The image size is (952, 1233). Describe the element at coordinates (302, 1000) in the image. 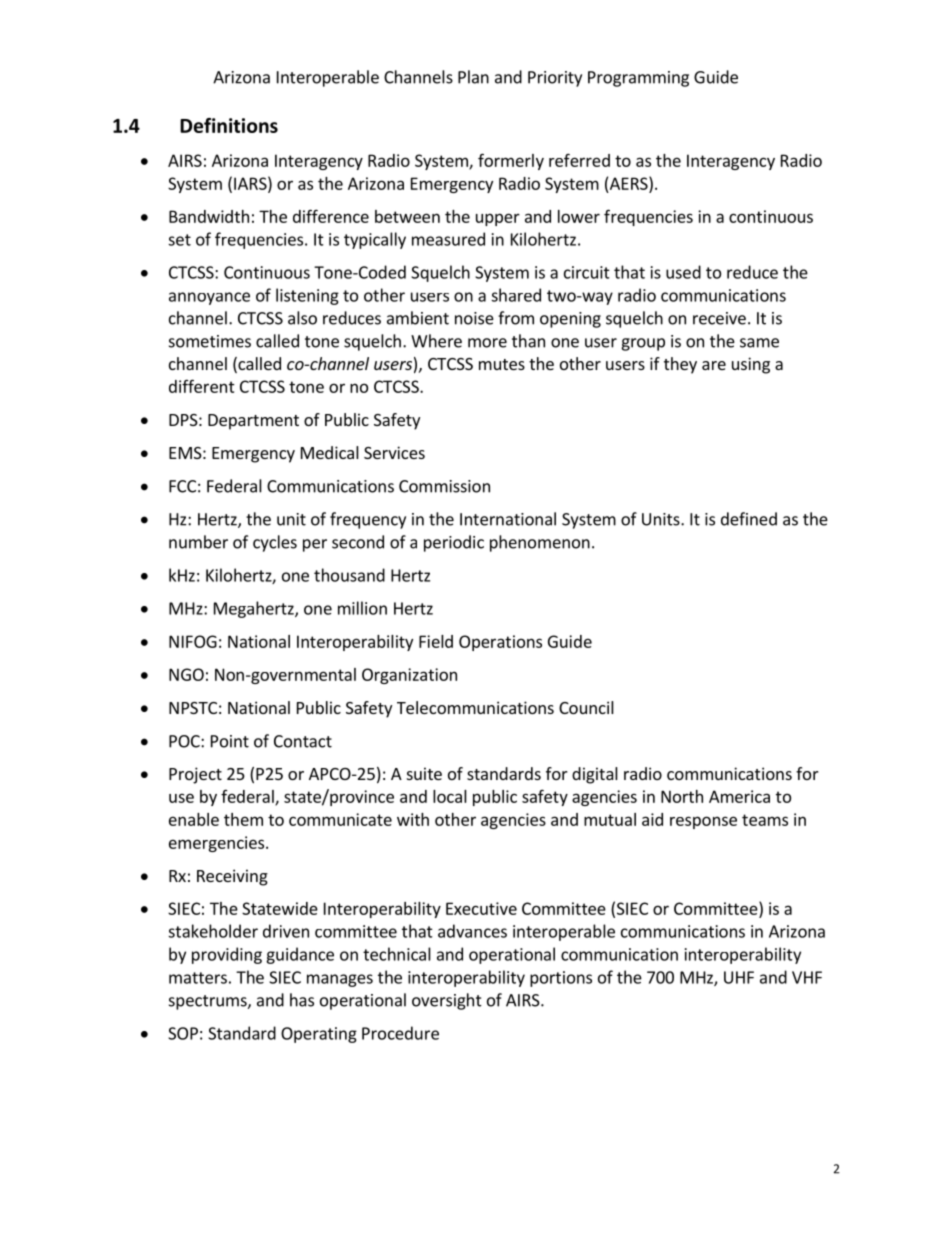

I see `has` at that location.
